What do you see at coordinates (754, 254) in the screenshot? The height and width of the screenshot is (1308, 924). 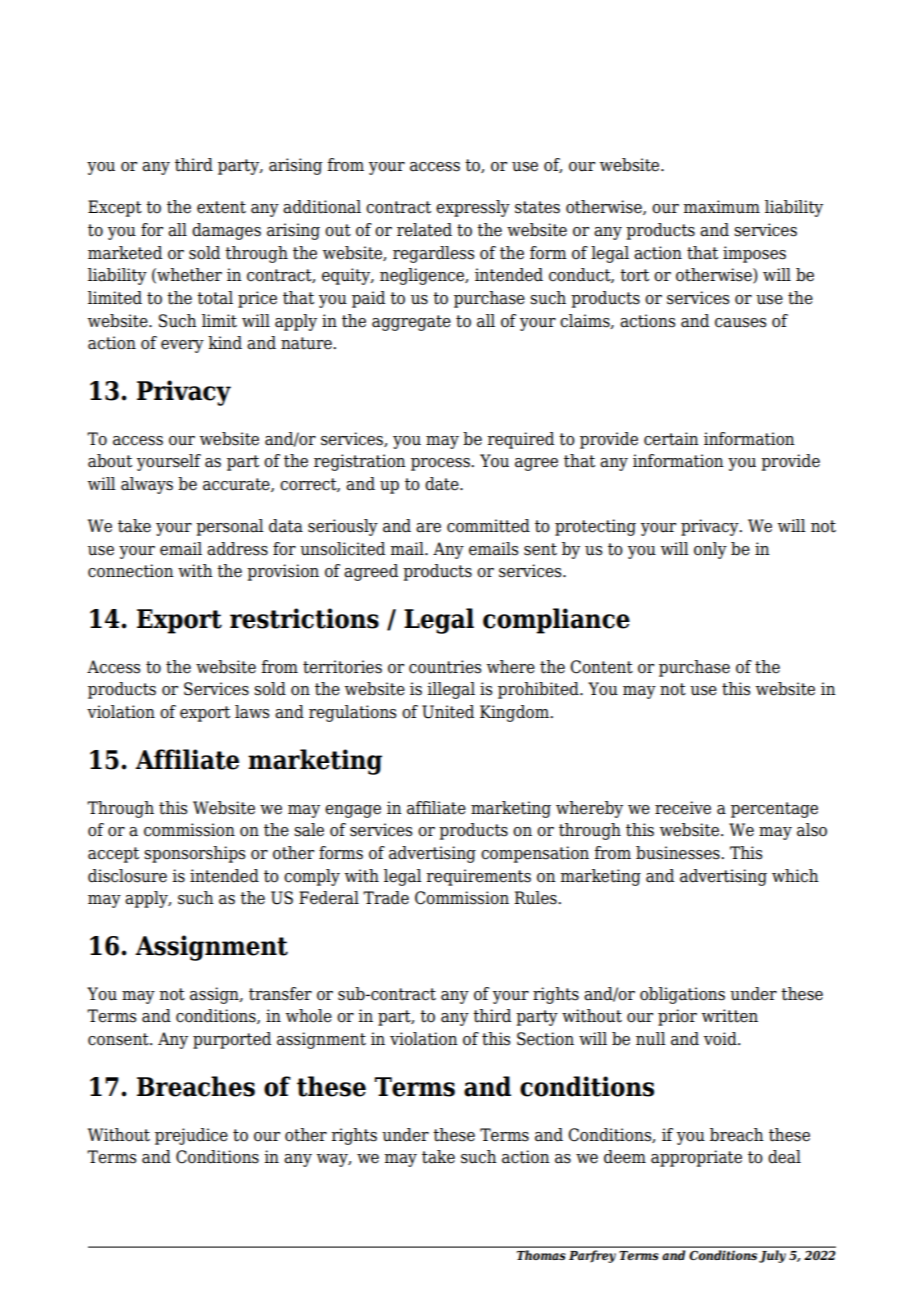 I see `imposes` at bounding box center [754, 254].
